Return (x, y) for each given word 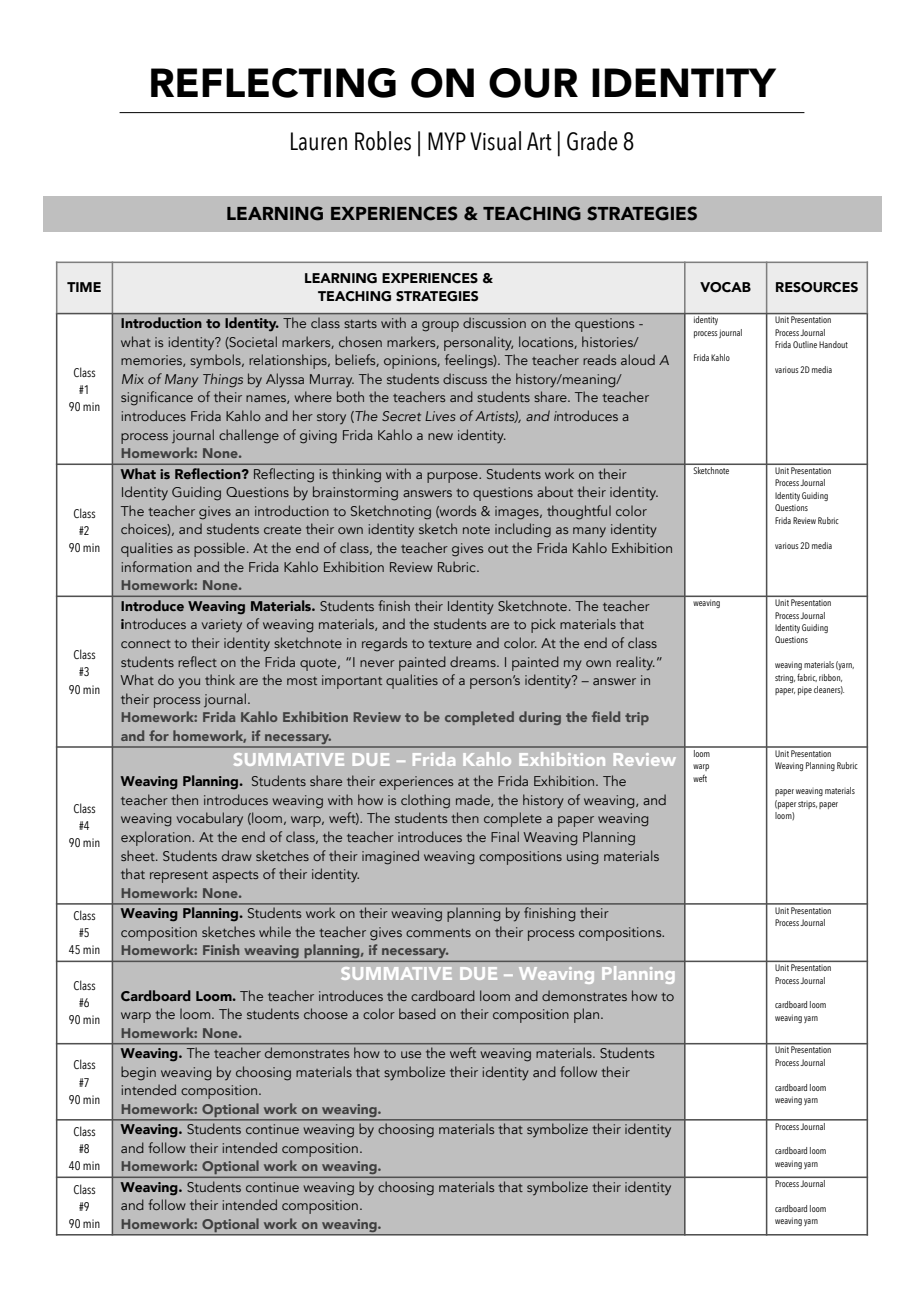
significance (157, 398)
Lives (440, 416)
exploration (157, 838)
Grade (592, 141)
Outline (805, 344)
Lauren (319, 141)
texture (450, 644)
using (582, 858)
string (785, 679)
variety (222, 625)
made (474, 800)
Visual (495, 141)
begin (138, 1073)
